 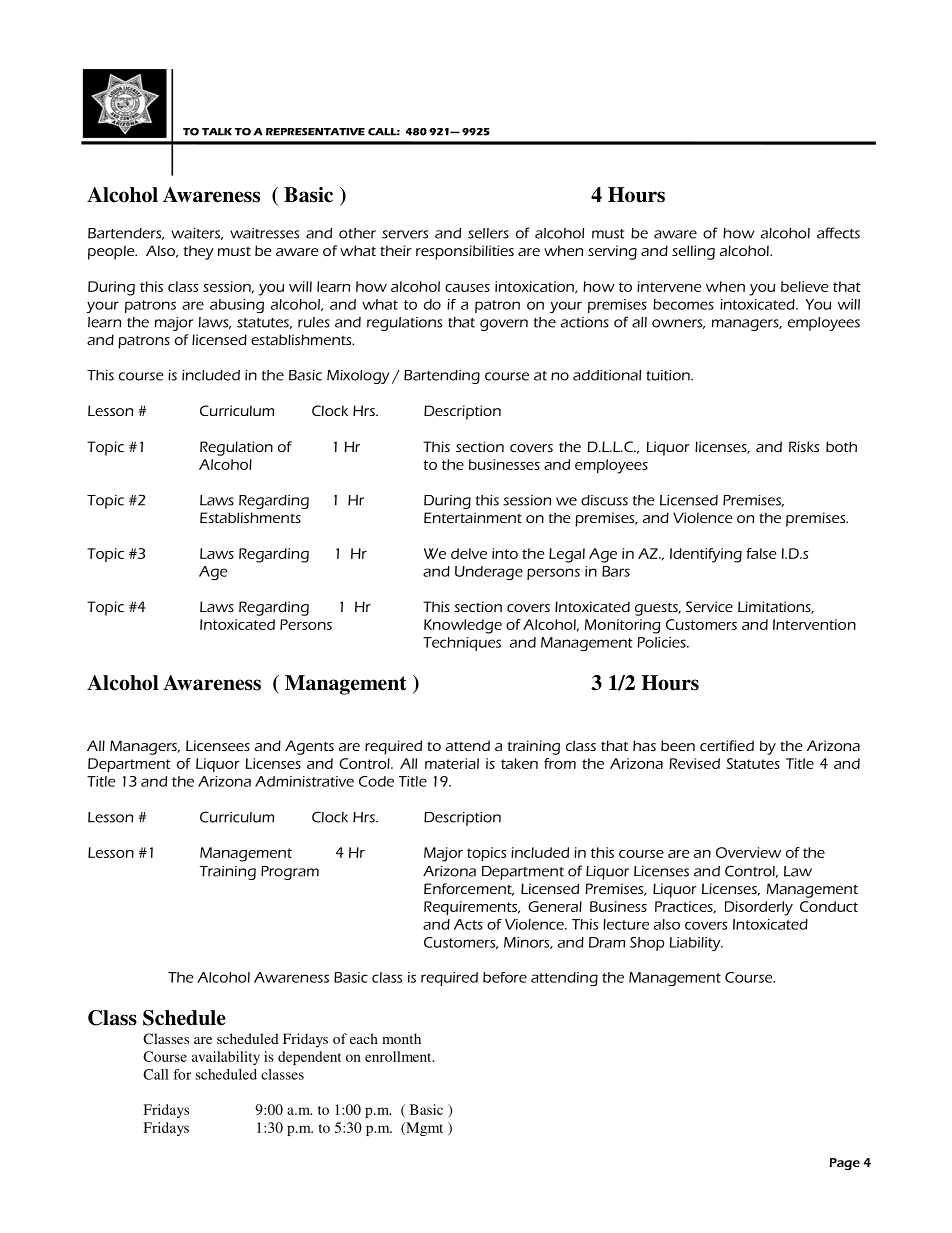 What do you see at coordinates (423, 1129) in the screenshot?
I see `Mgmt` at bounding box center [423, 1129].
